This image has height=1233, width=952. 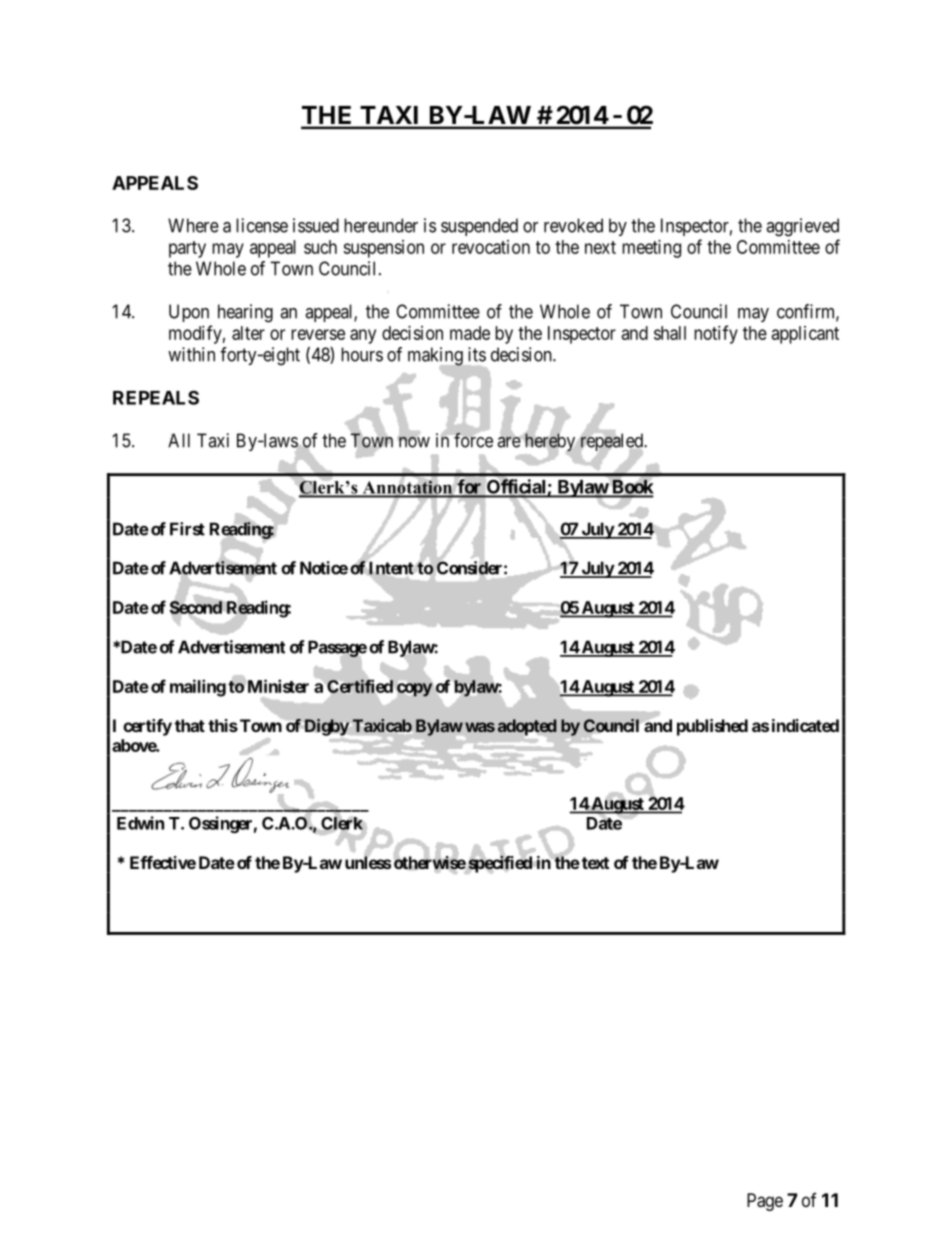 I want to click on indicated, so click(x=805, y=725).
